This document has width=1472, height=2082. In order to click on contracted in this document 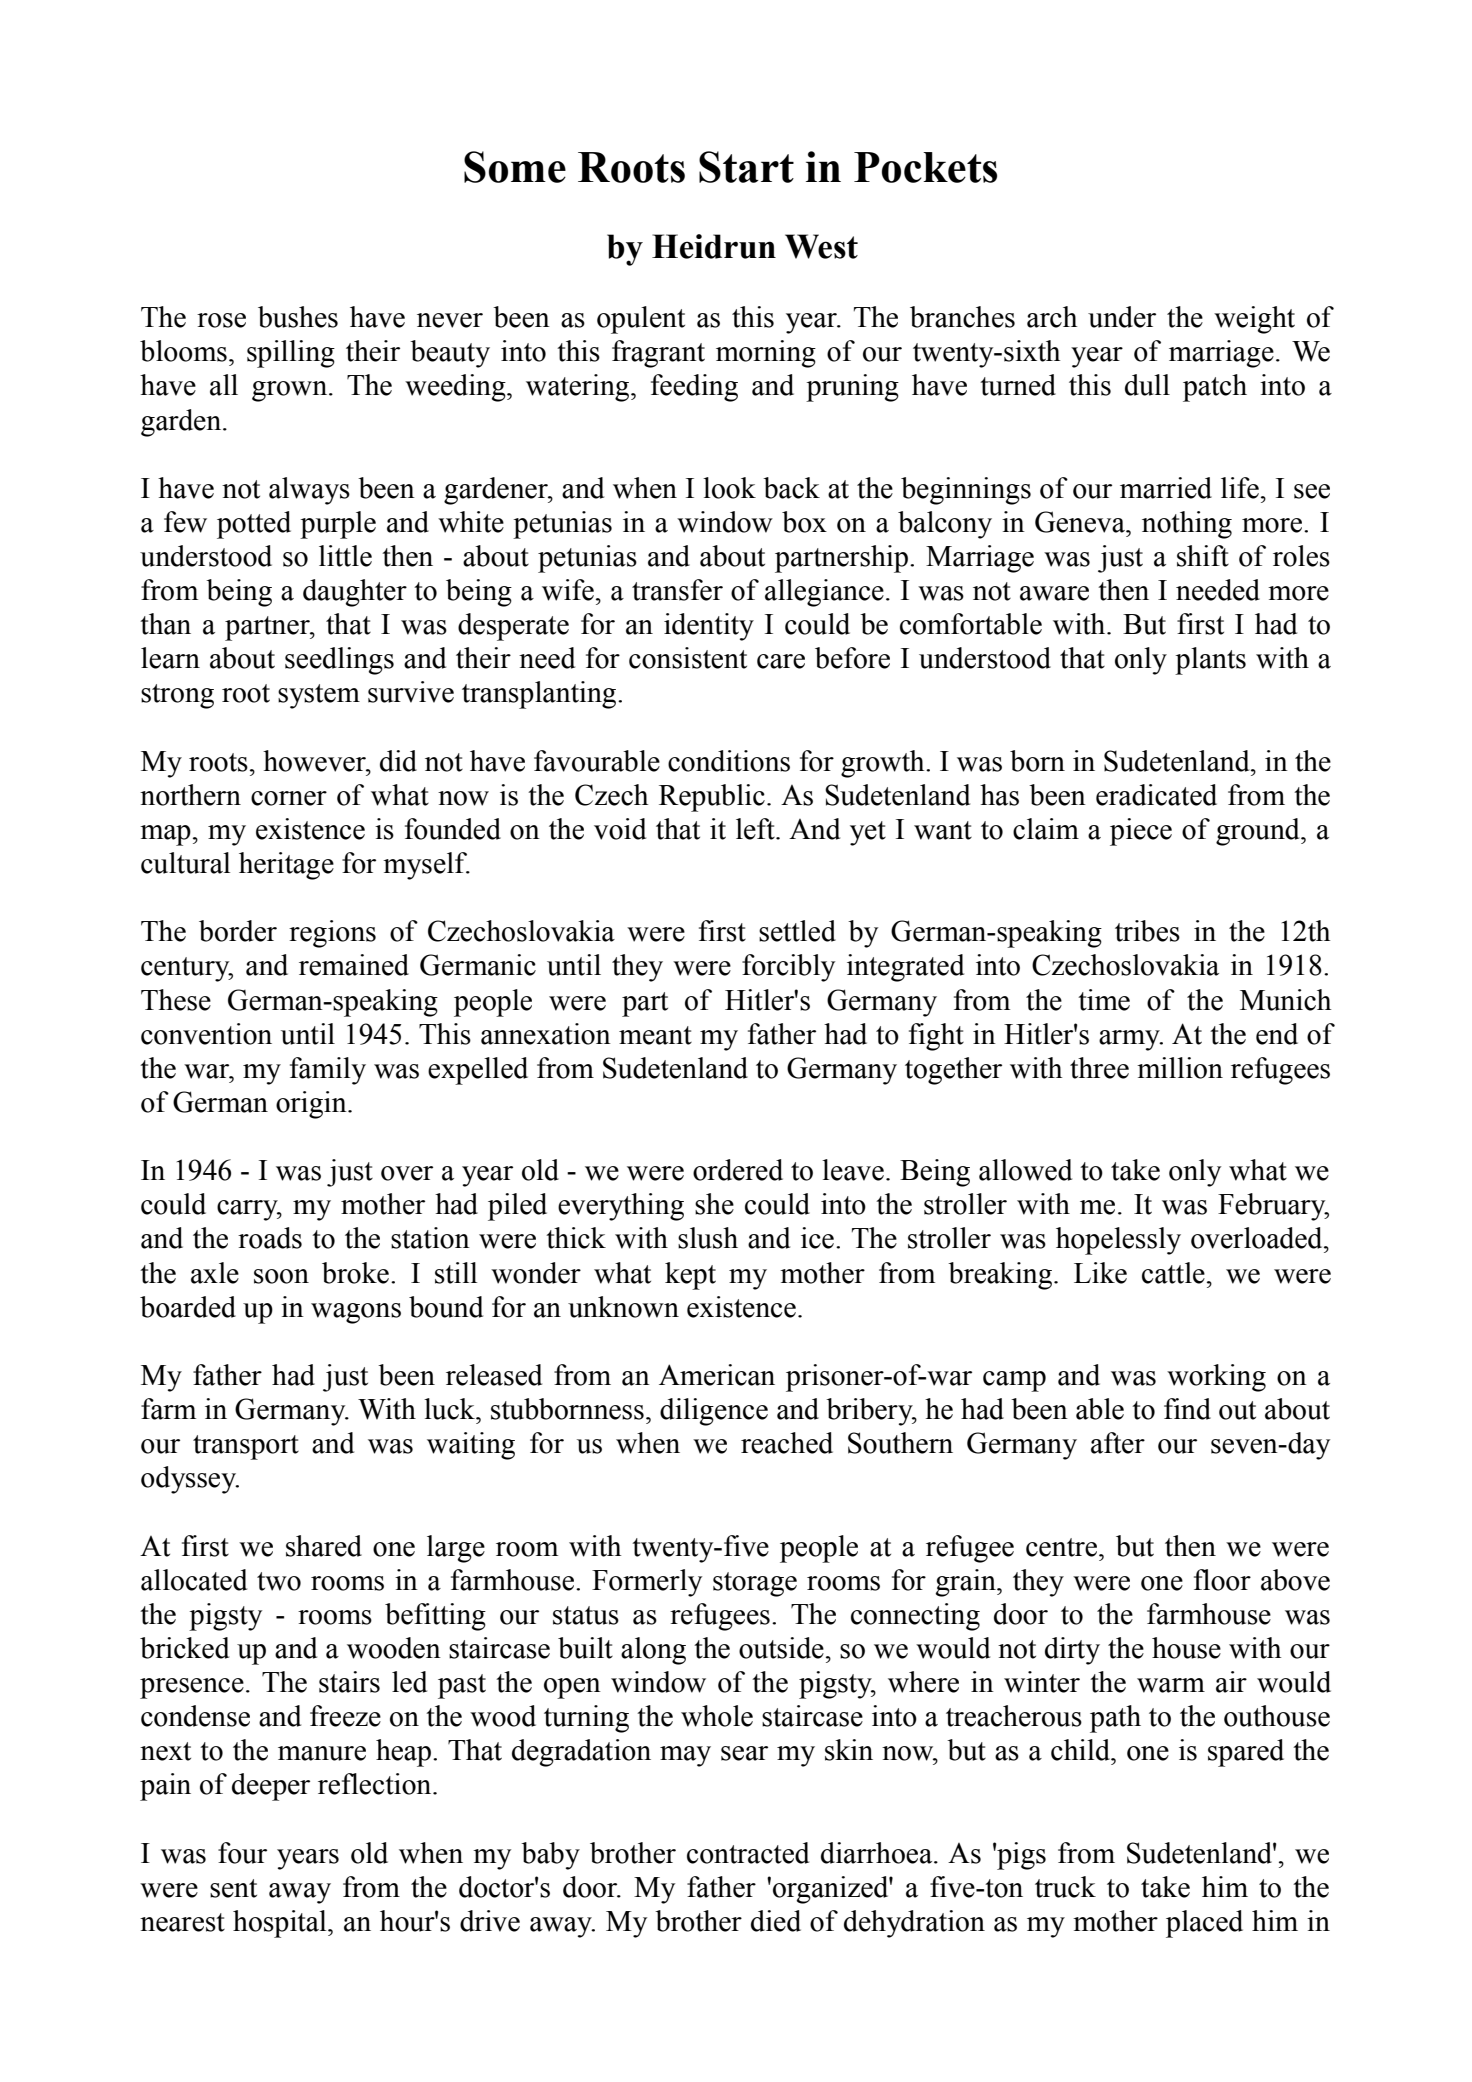, I will do `click(748, 1853)`.
